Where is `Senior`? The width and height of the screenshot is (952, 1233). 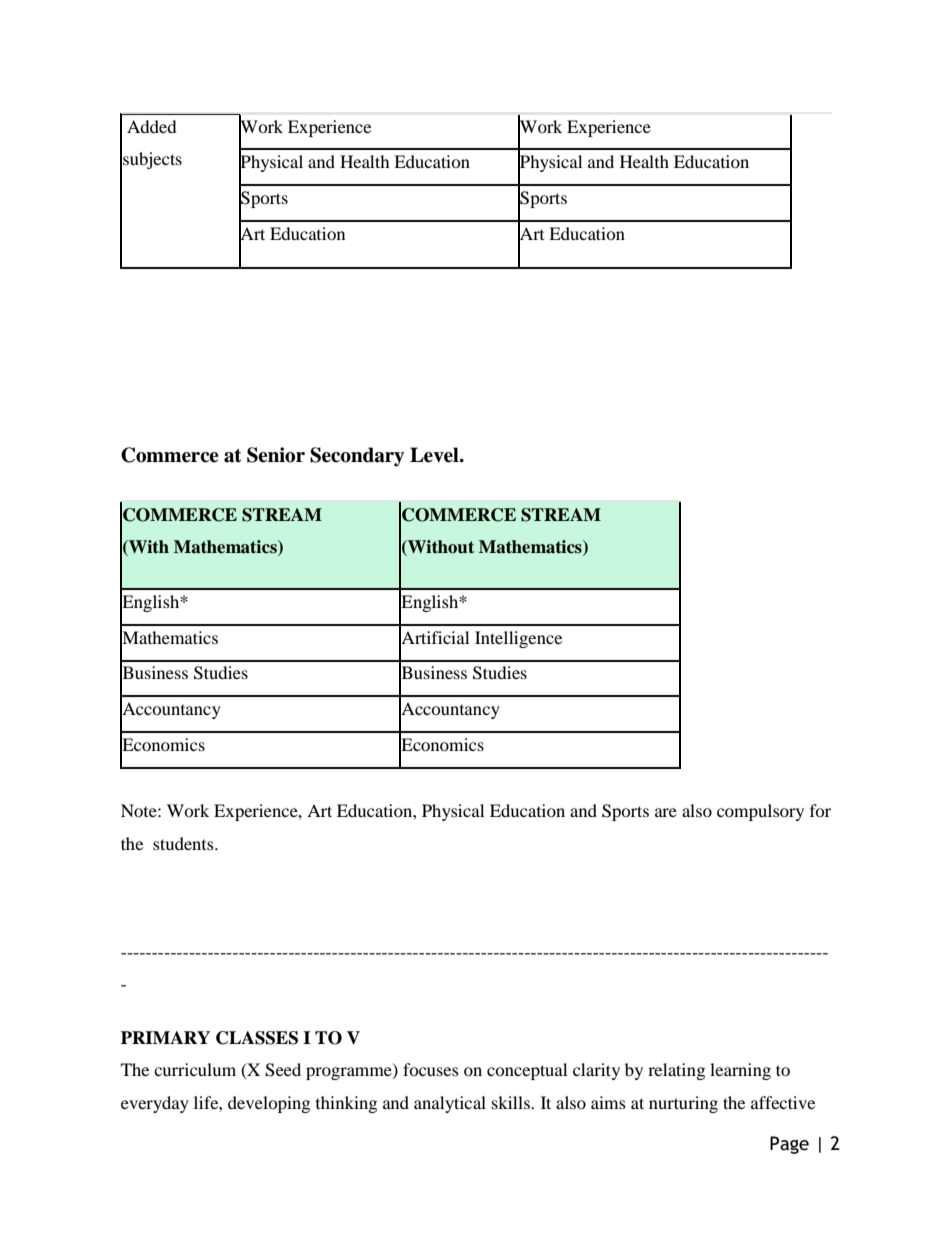
Senior is located at coordinates (276, 455).
